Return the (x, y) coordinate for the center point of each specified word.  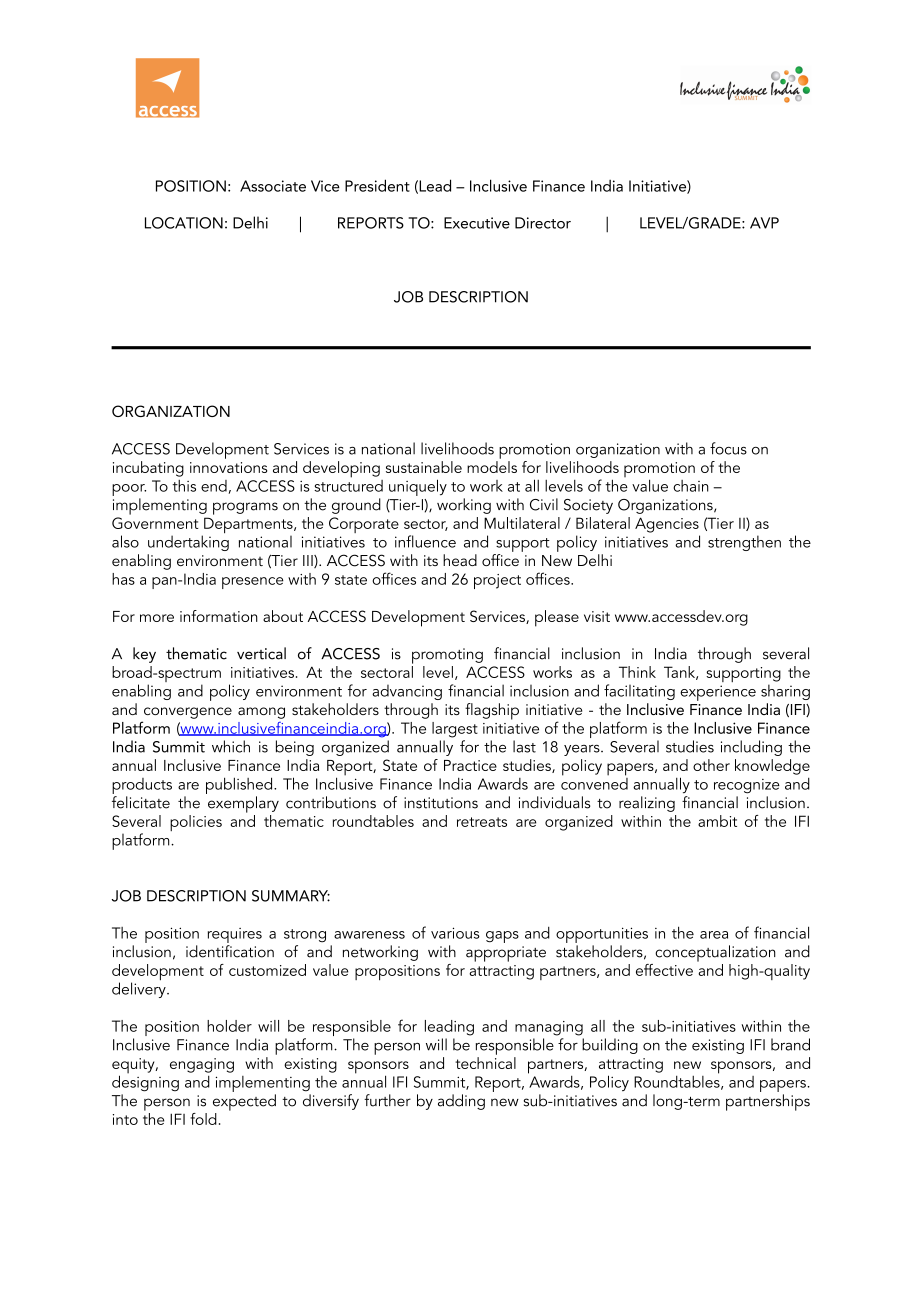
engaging (202, 1065)
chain (691, 486)
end (214, 486)
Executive (477, 223)
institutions (441, 803)
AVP (764, 223)
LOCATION (184, 223)
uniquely (418, 487)
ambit (717, 821)
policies (196, 823)
